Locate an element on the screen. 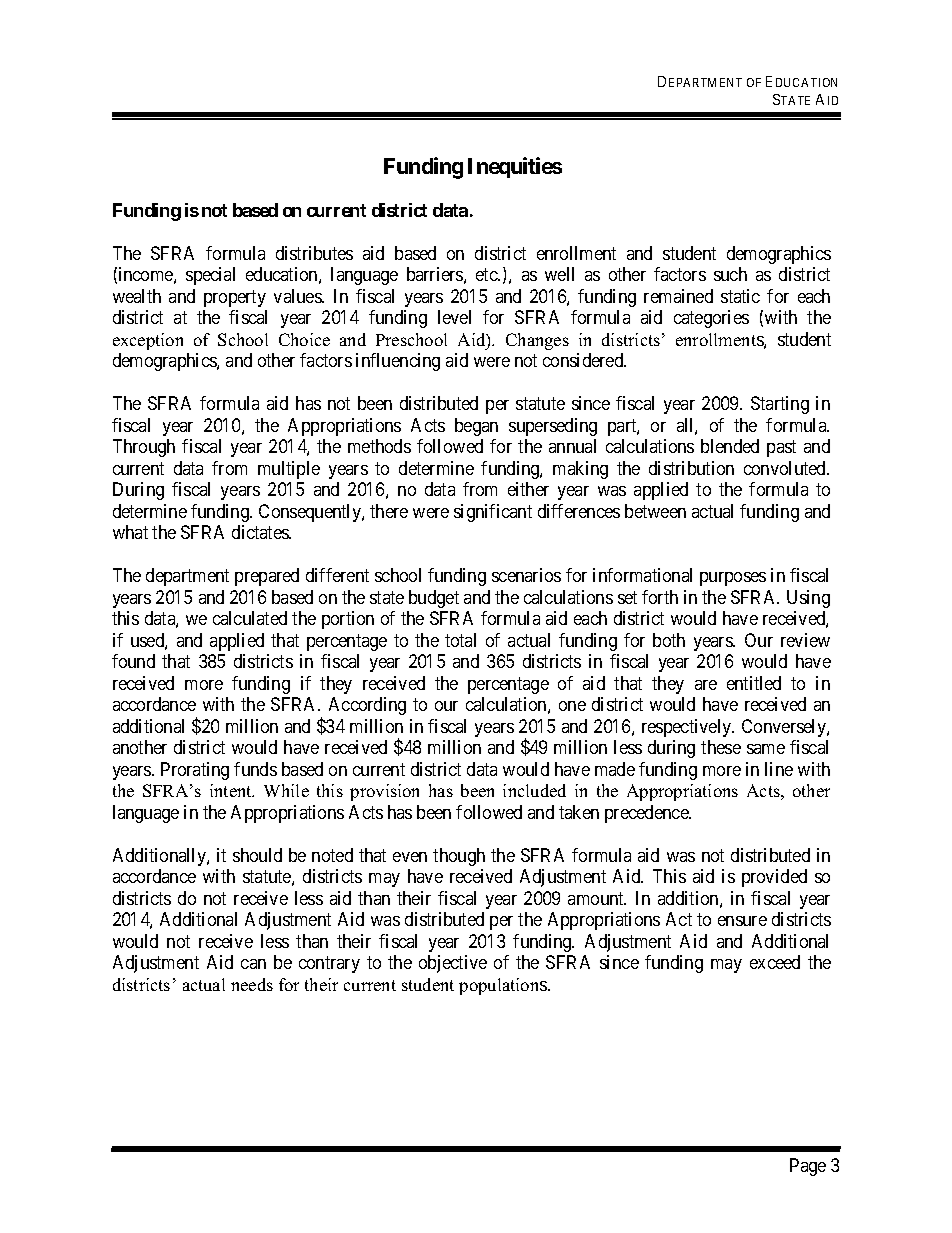 This screenshot has width=952, height=1233. scenarios is located at coordinates (526, 575).
